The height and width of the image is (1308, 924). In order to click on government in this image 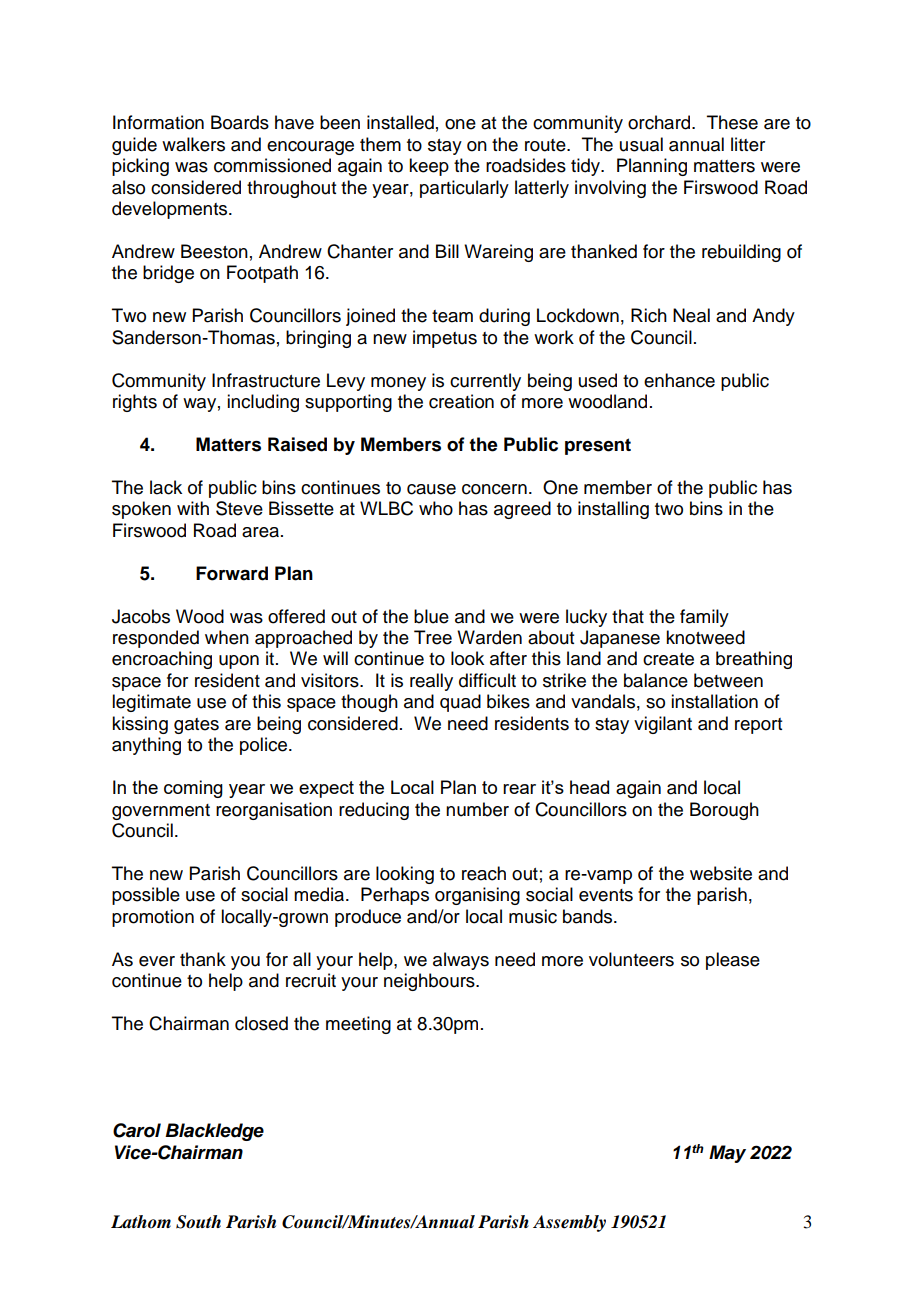, I will do `click(161, 812)`.
